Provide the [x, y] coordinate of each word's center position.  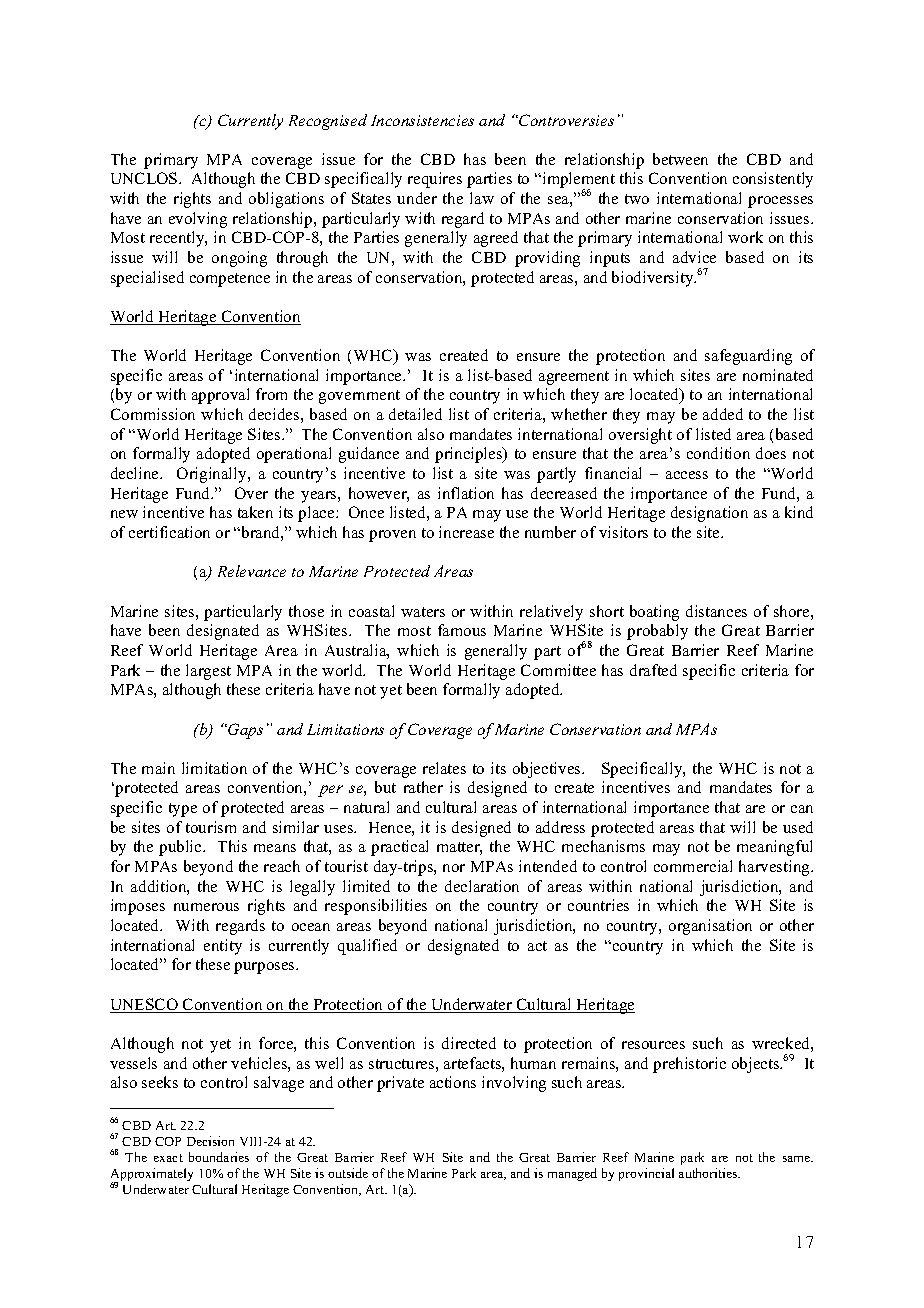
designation [709, 514]
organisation [710, 927]
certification [169, 532]
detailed [415, 414]
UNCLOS [145, 178]
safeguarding [748, 357]
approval [220, 396]
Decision [210, 1141]
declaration [482, 886]
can [802, 809]
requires [435, 180]
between [680, 159]
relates [444, 768]
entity [223, 947]
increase [466, 532]
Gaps [244, 731]
